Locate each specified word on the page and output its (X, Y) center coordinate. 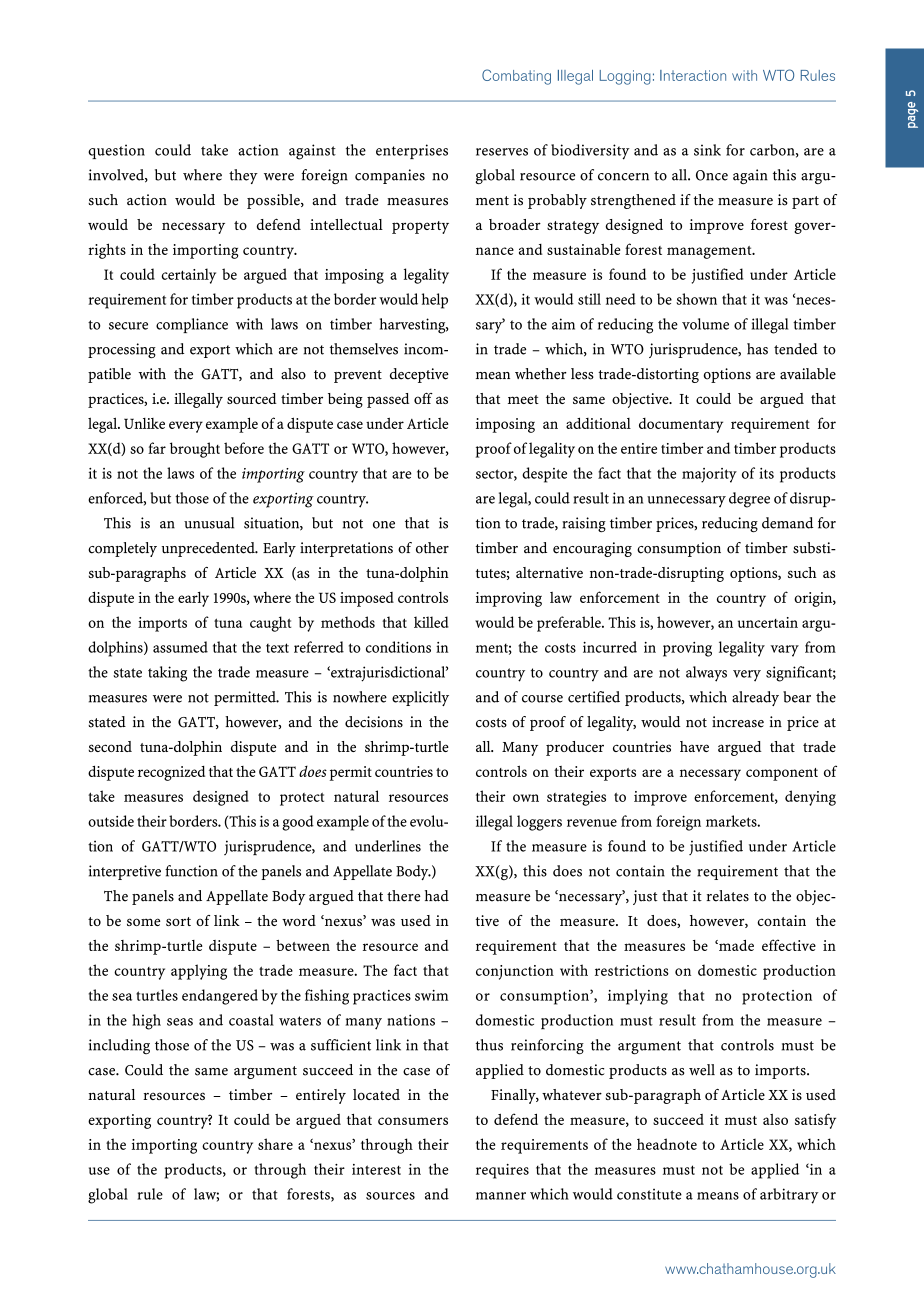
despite (544, 475)
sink (707, 150)
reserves (502, 152)
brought (195, 450)
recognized (171, 773)
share (275, 1144)
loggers (539, 823)
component (782, 774)
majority (709, 475)
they (243, 176)
